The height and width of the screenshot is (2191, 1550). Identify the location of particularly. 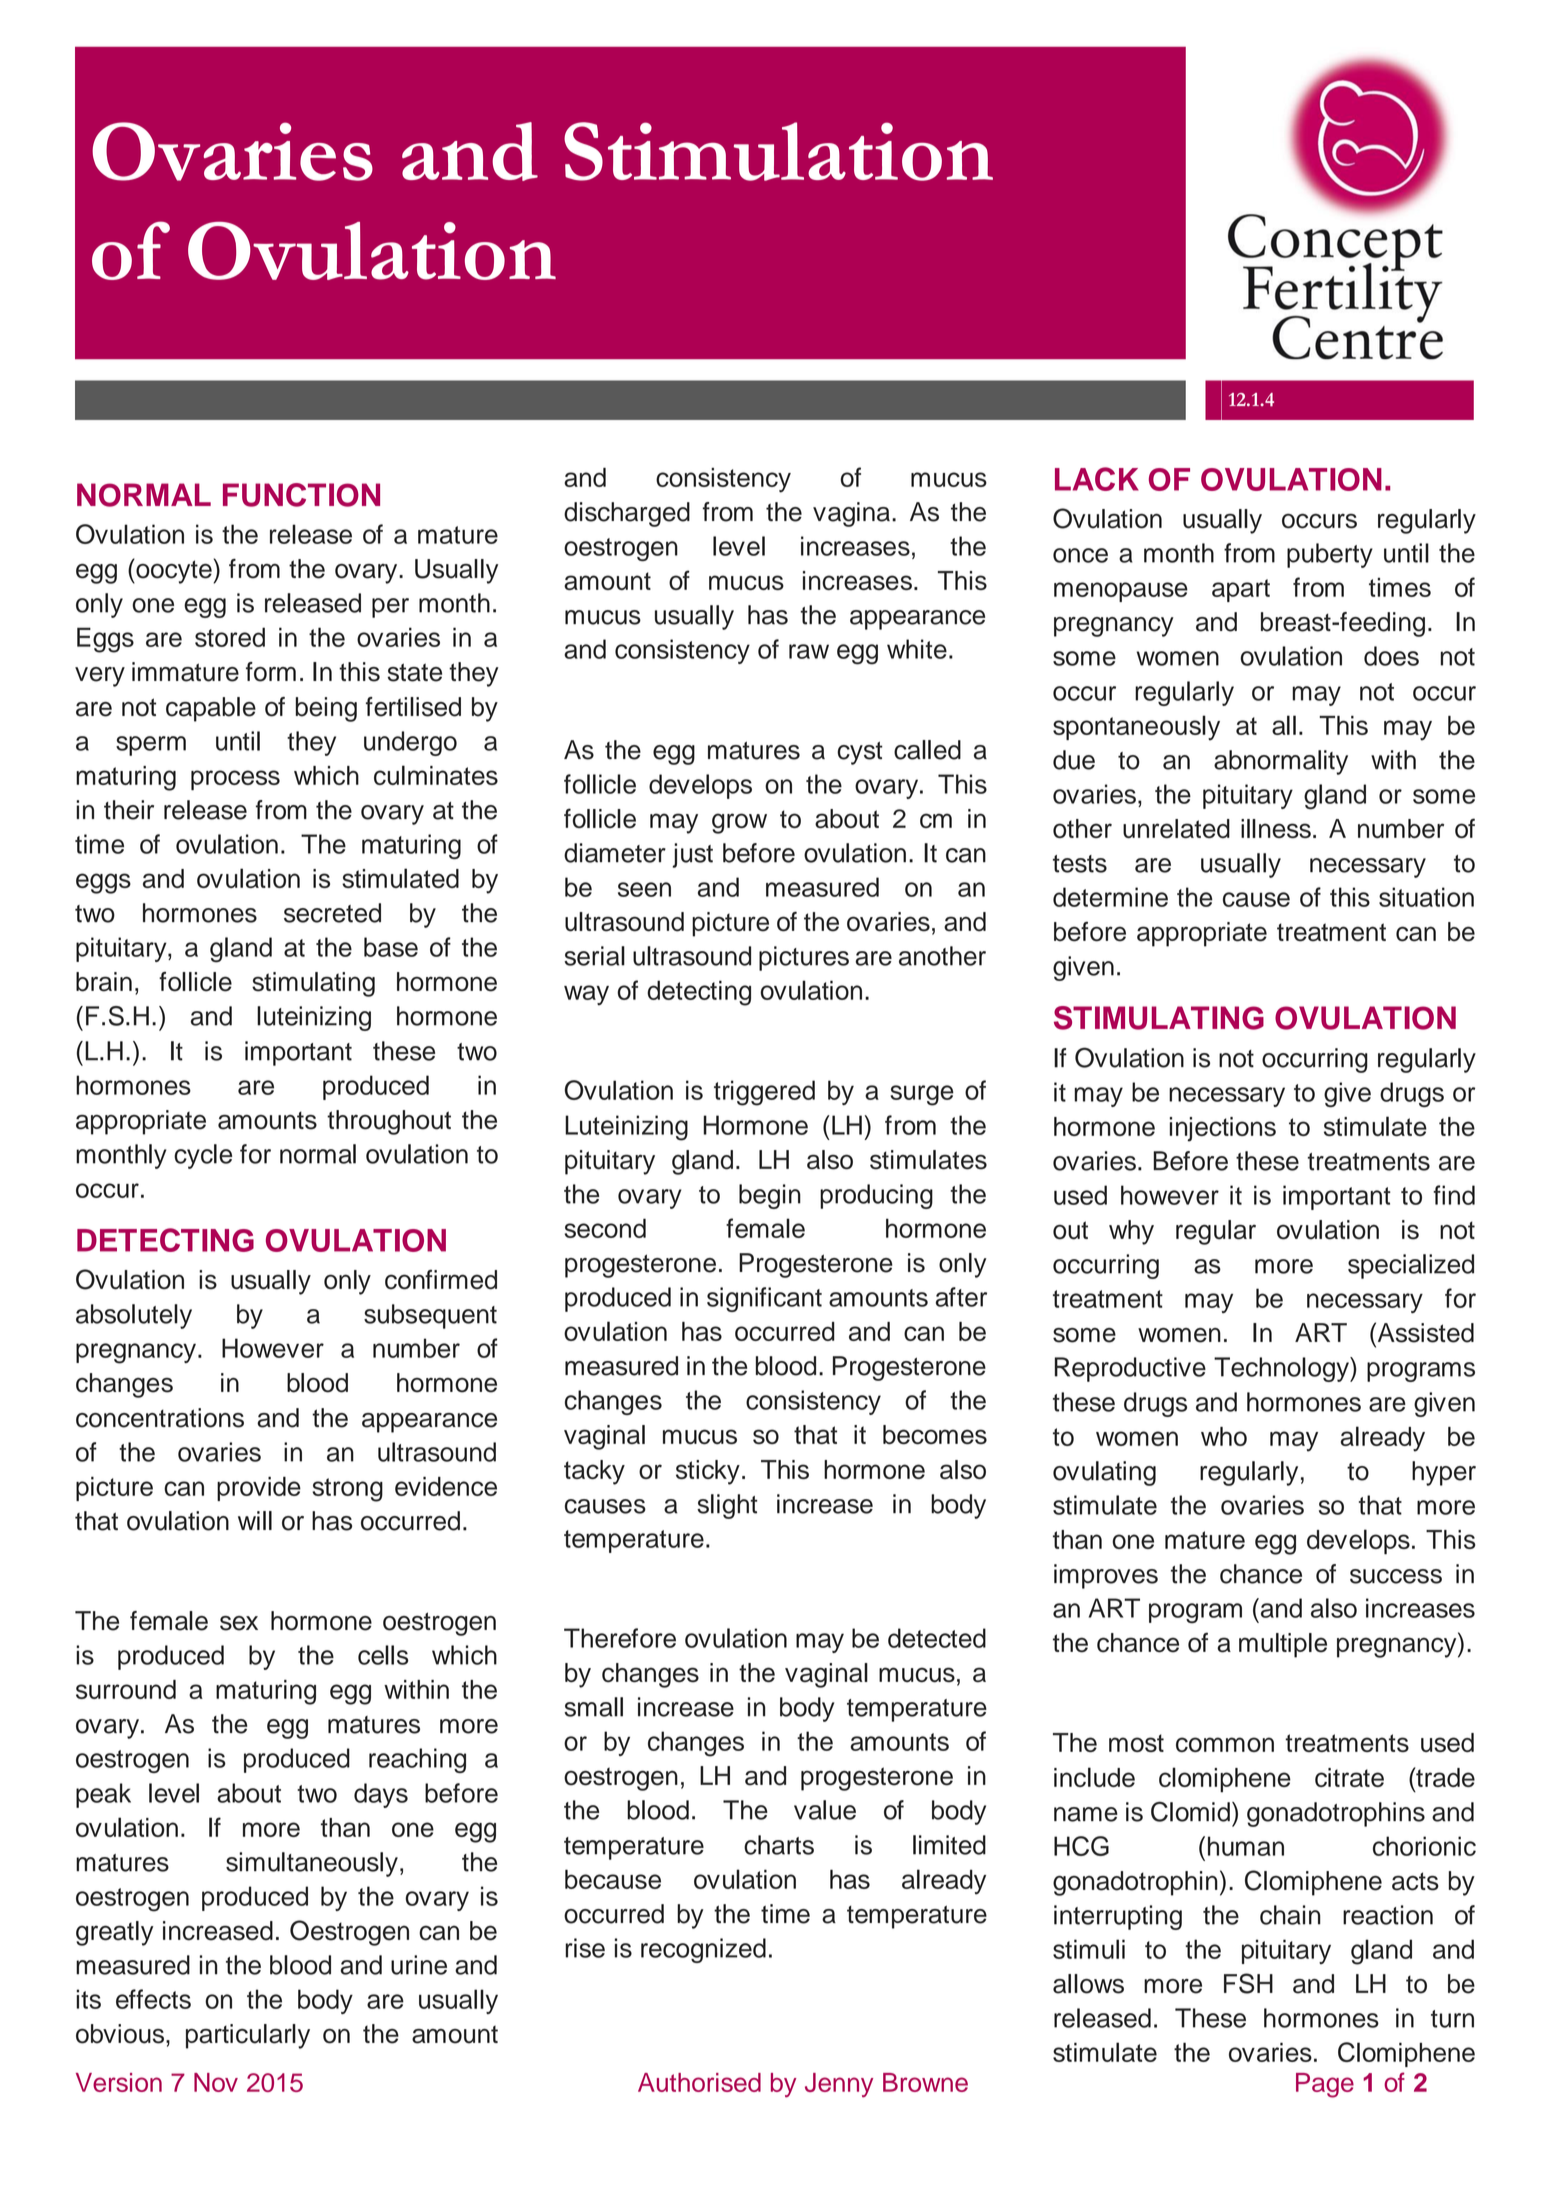
(248, 2036).
